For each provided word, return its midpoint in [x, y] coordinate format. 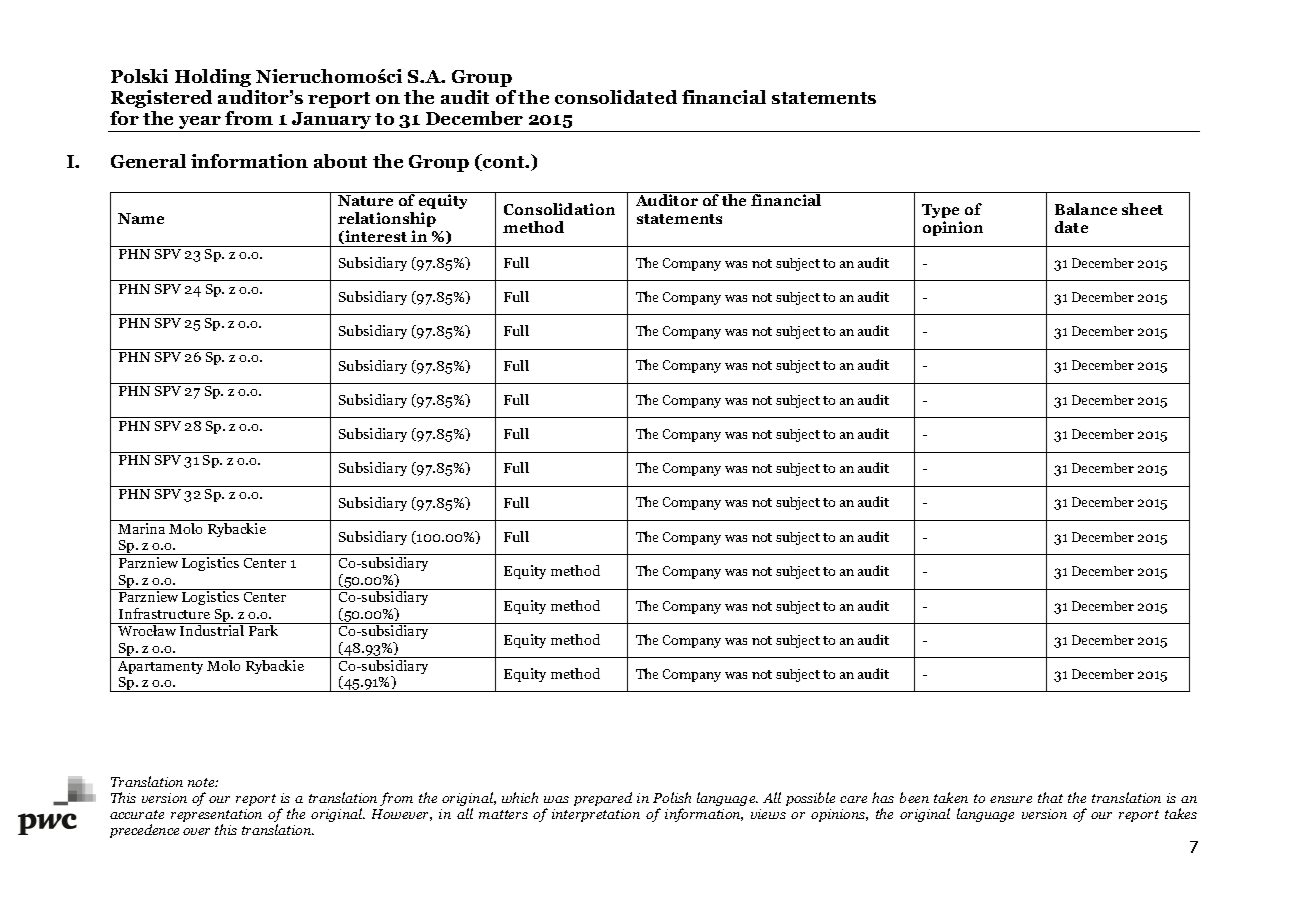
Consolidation [559, 209]
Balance [1086, 209]
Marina [141, 528]
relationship [387, 219]
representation [216, 817]
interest [375, 237]
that [1050, 797]
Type [941, 213]
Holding [213, 78]
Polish [672, 797]
